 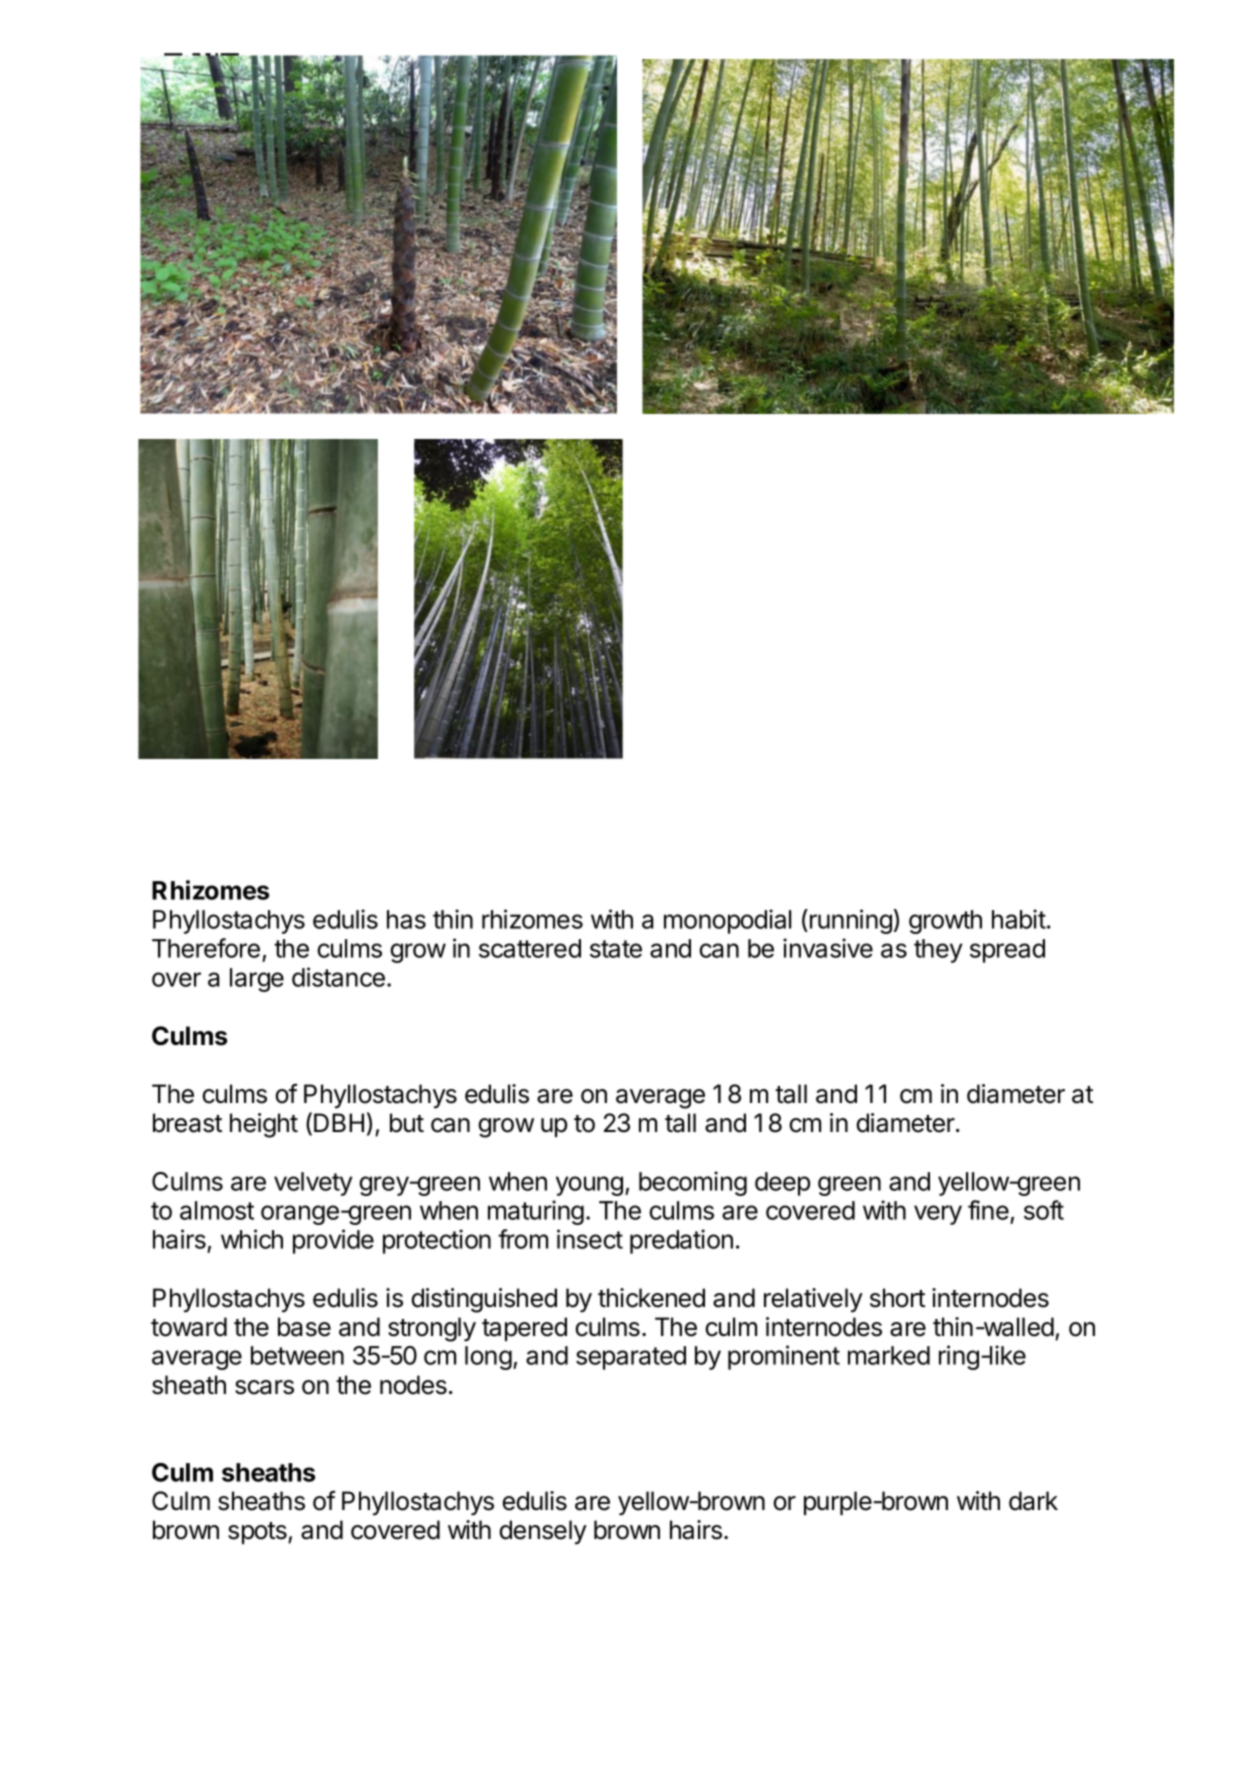 What do you see at coordinates (782, 1184) in the document?
I see `deep` at bounding box center [782, 1184].
